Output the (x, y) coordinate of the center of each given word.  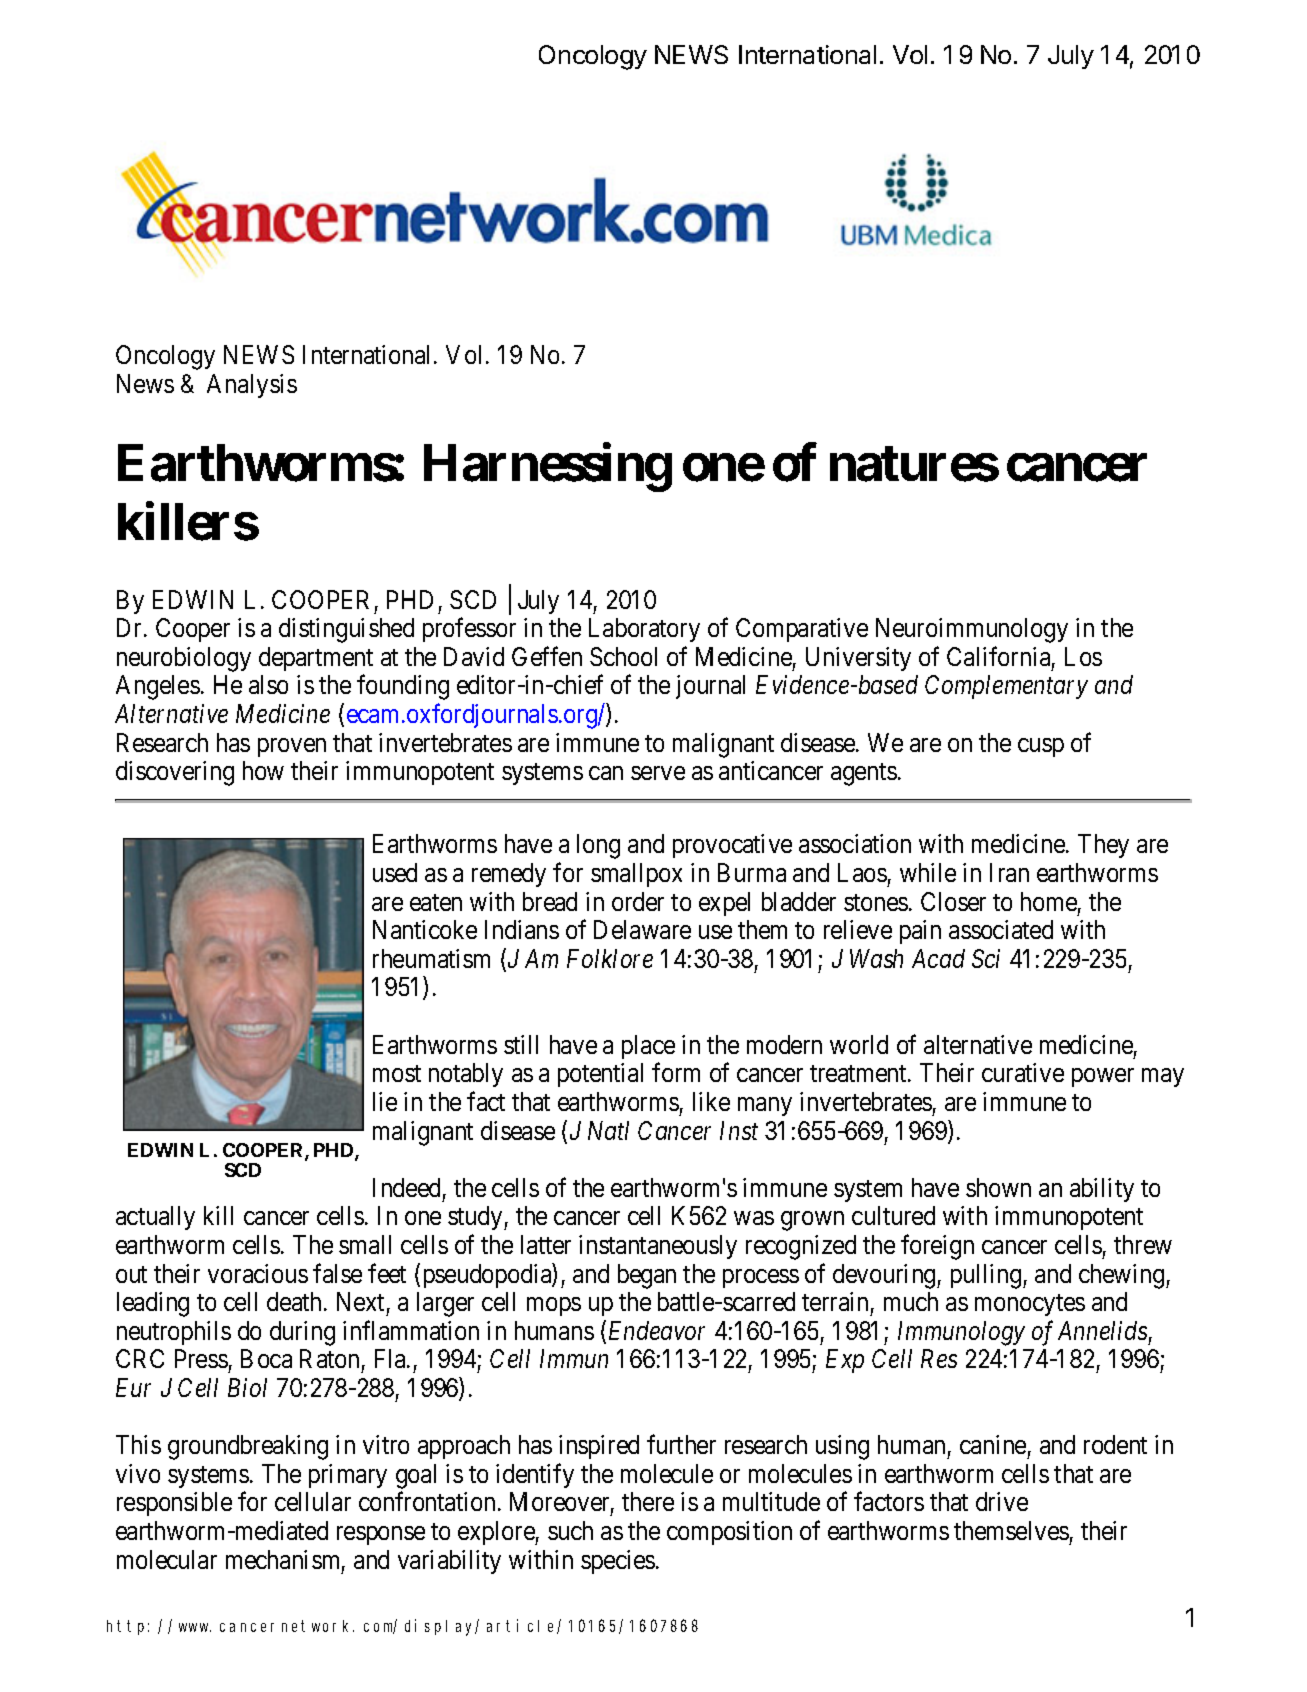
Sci (986, 958)
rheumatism (431, 958)
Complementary (1006, 687)
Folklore (610, 958)
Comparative (802, 630)
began (647, 1276)
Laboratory (644, 630)
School (623, 656)
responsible (174, 1504)
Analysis (252, 386)
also (268, 684)
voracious (258, 1273)
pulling (987, 1276)
